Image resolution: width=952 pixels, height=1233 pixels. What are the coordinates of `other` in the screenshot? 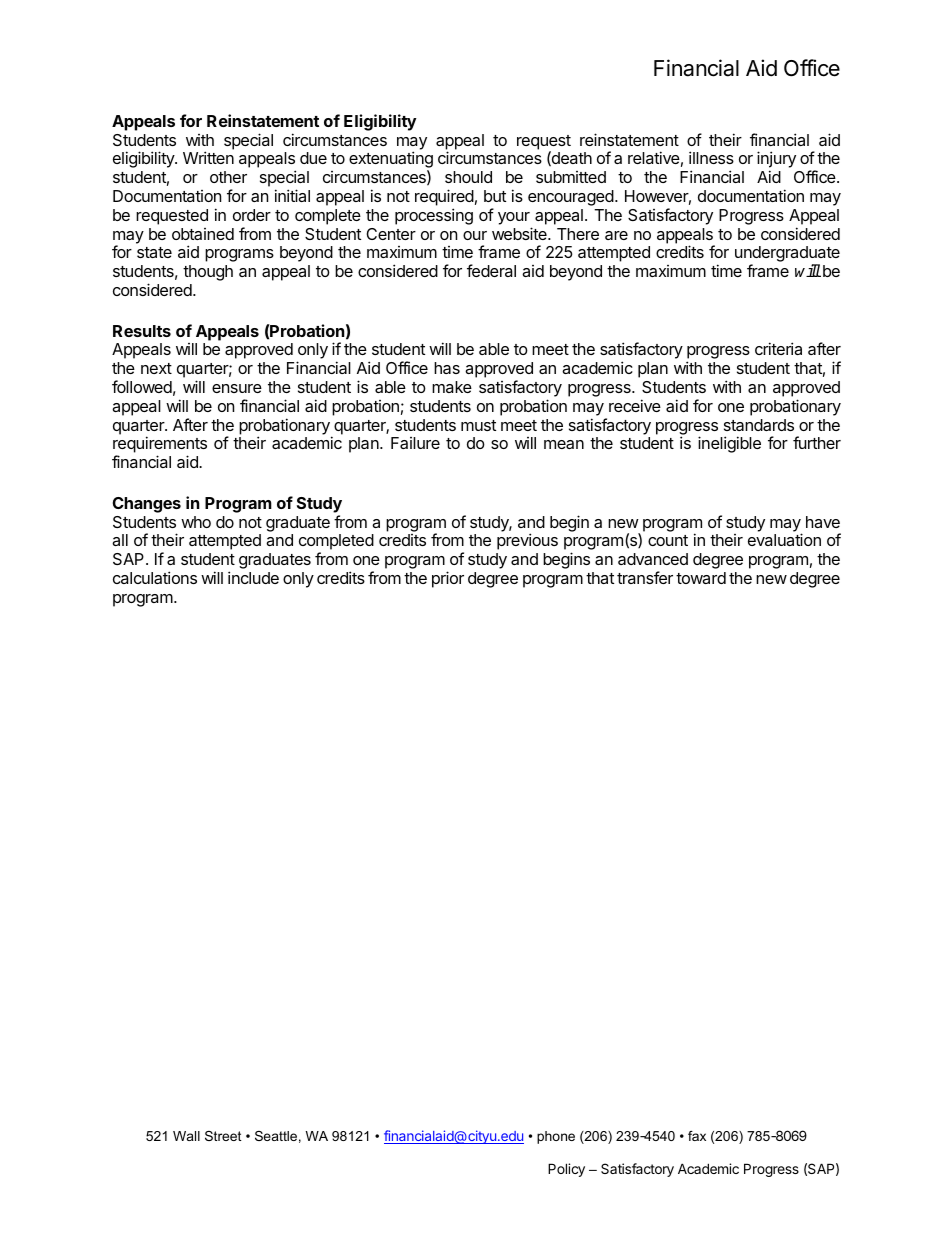 It's located at (228, 177).
